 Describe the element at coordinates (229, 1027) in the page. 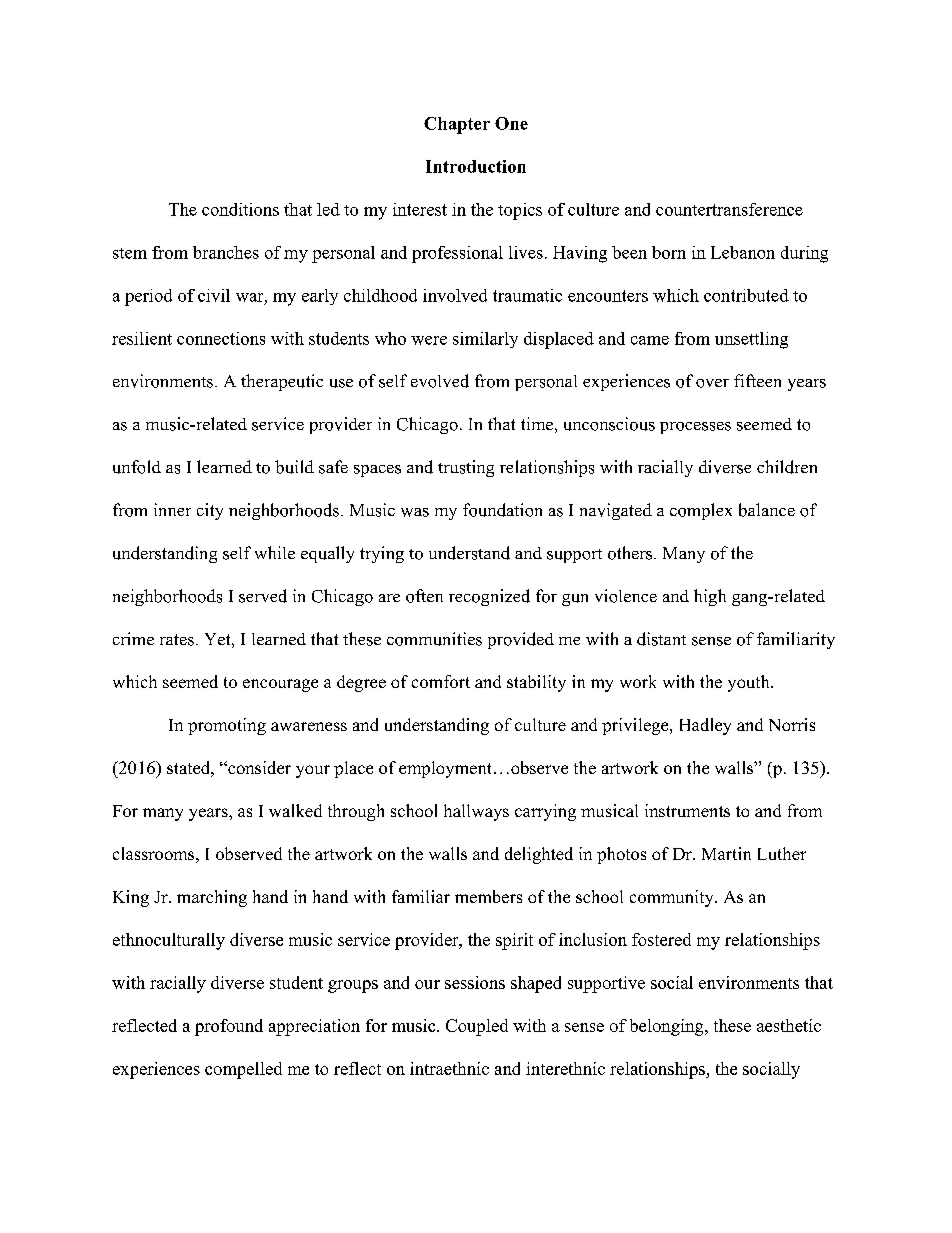

I see `profound` at that location.
